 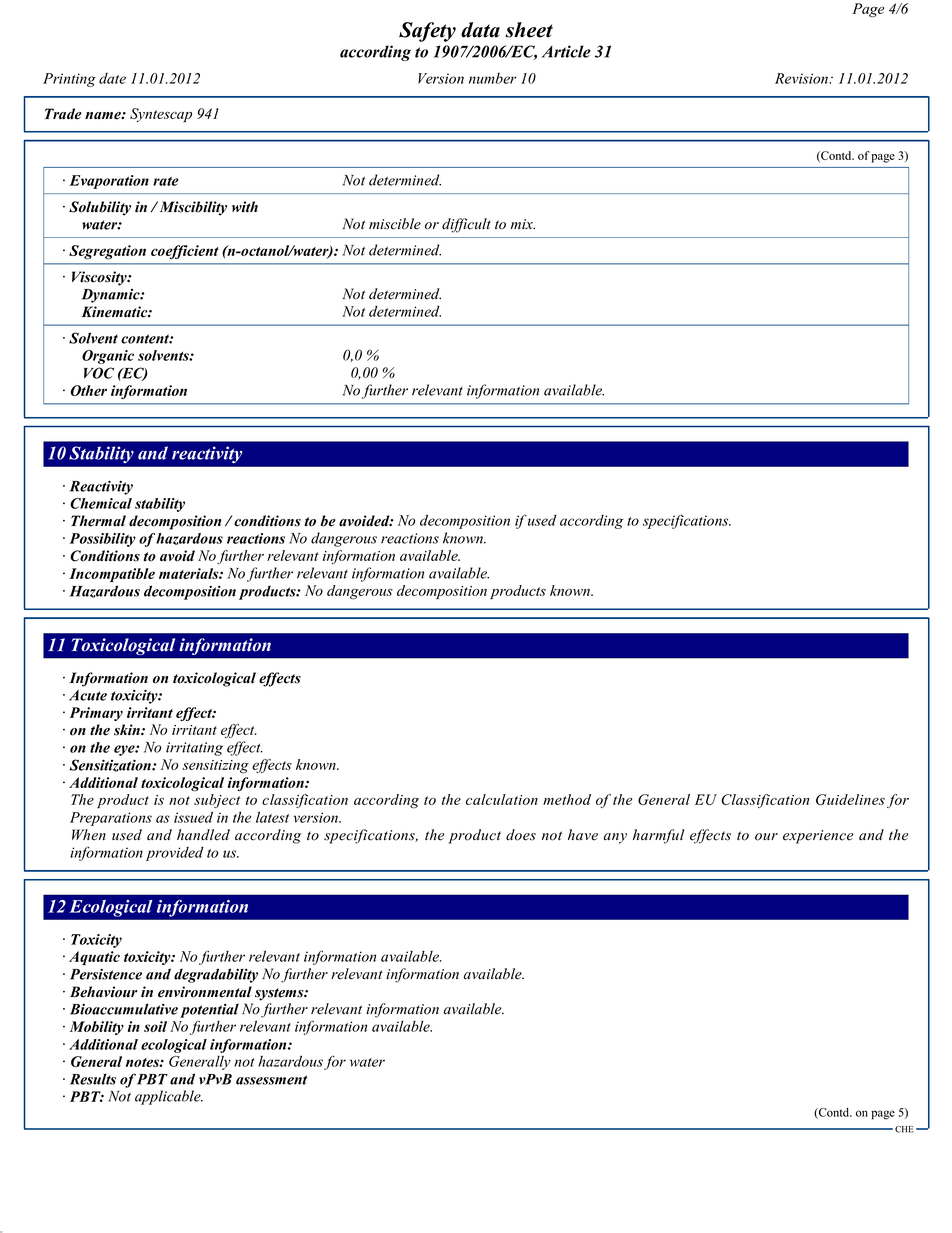 What do you see at coordinates (493, 78) in the screenshot?
I see `number` at bounding box center [493, 78].
